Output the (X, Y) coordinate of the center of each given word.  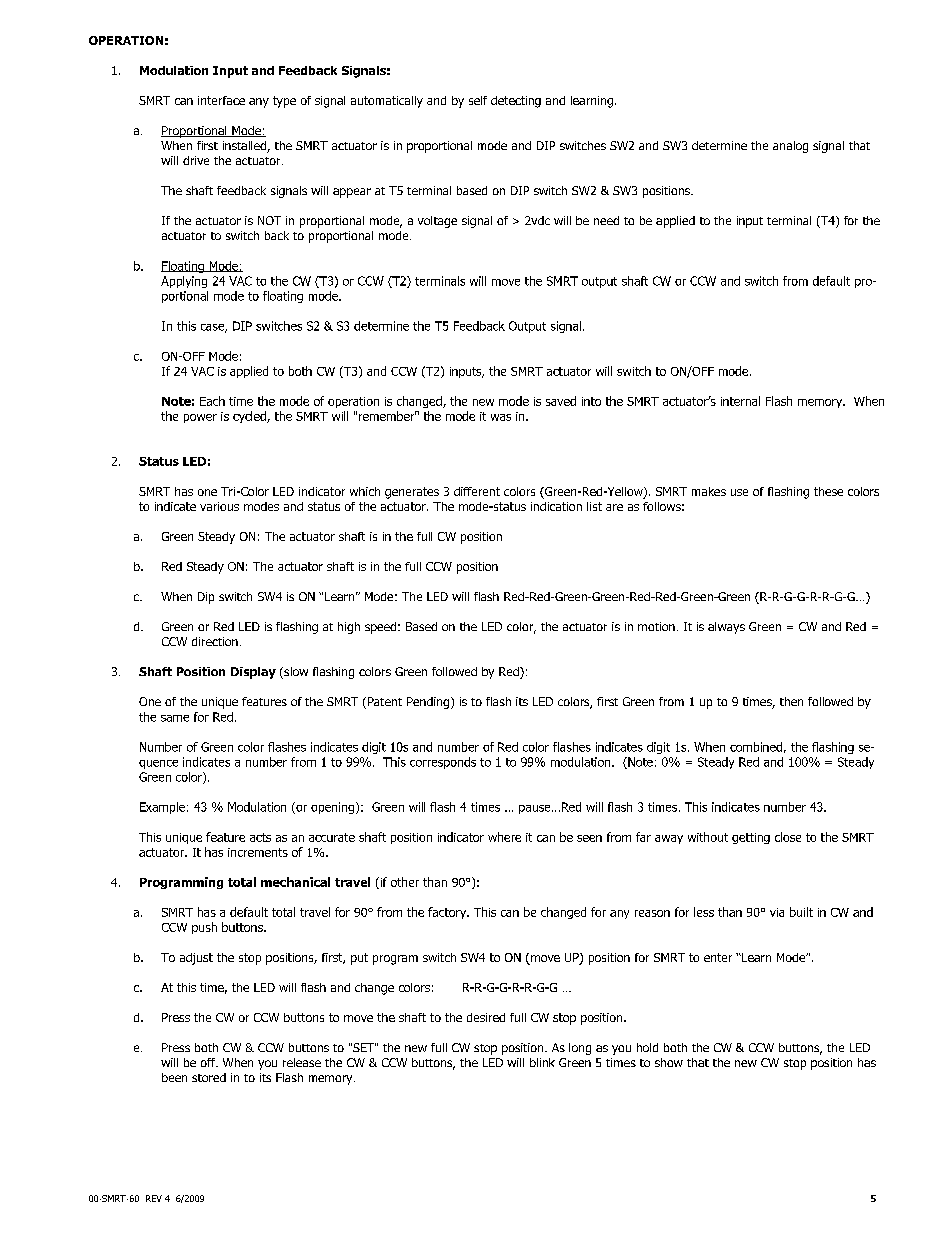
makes (709, 491)
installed (245, 147)
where (504, 837)
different (477, 491)
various (219, 506)
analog (790, 147)
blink (542, 1062)
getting (751, 838)
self (478, 100)
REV (154, 1198)
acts (260, 837)
